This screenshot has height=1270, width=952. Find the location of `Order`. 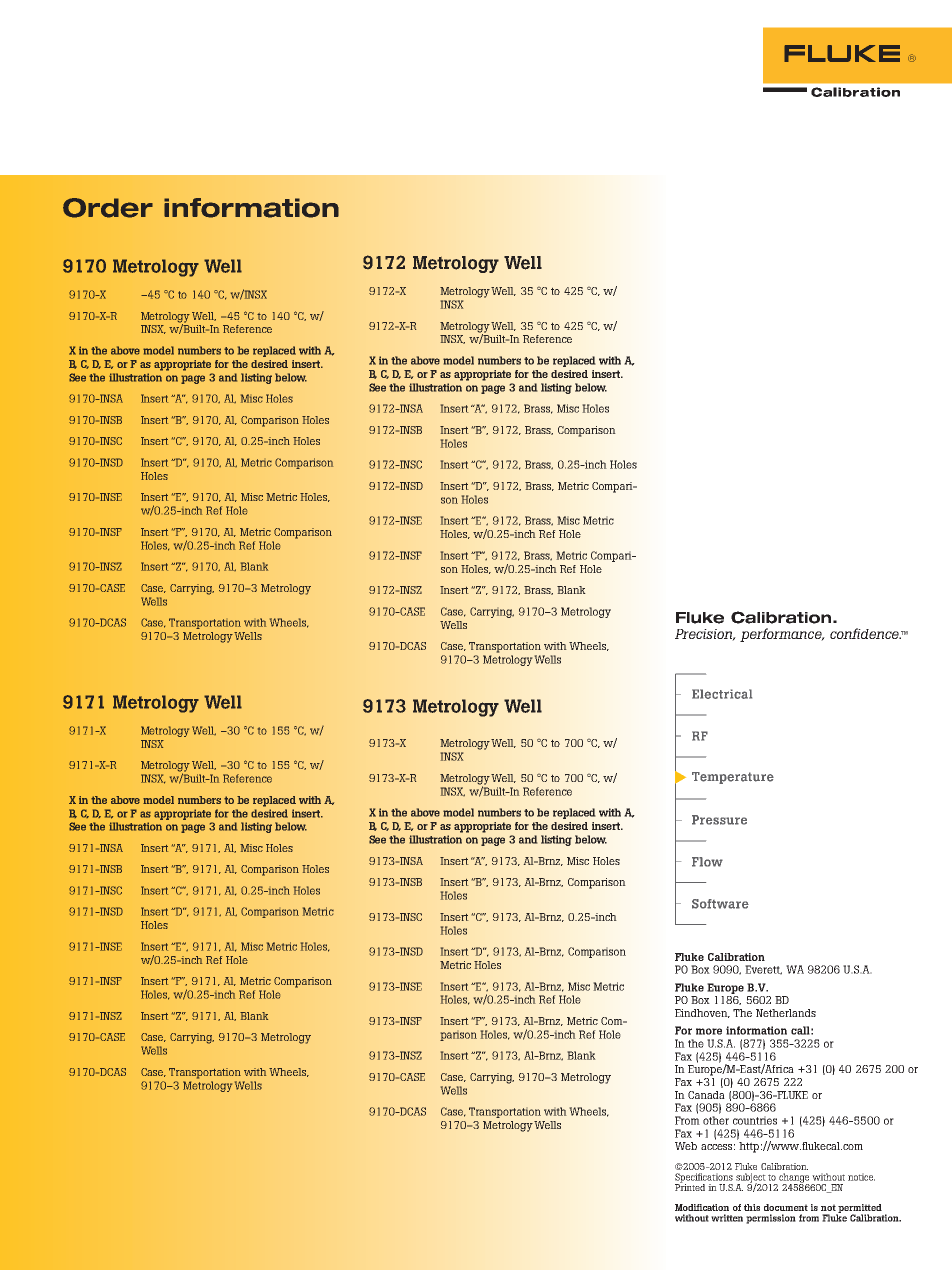

Order is located at coordinates (108, 208).
